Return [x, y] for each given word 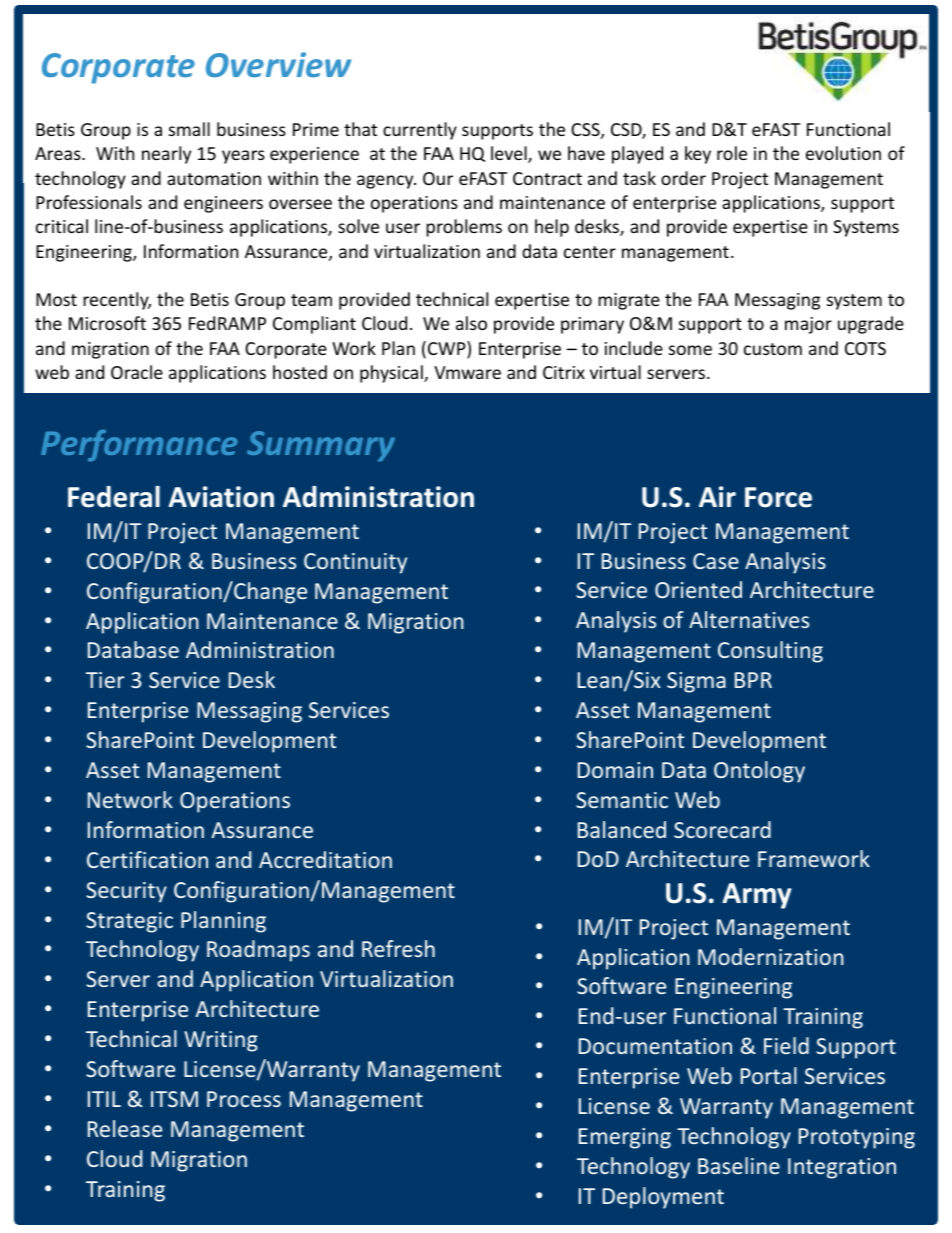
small [189, 129]
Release [125, 1128]
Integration [842, 1168]
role [732, 153]
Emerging [625, 1138]
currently [420, 131]
